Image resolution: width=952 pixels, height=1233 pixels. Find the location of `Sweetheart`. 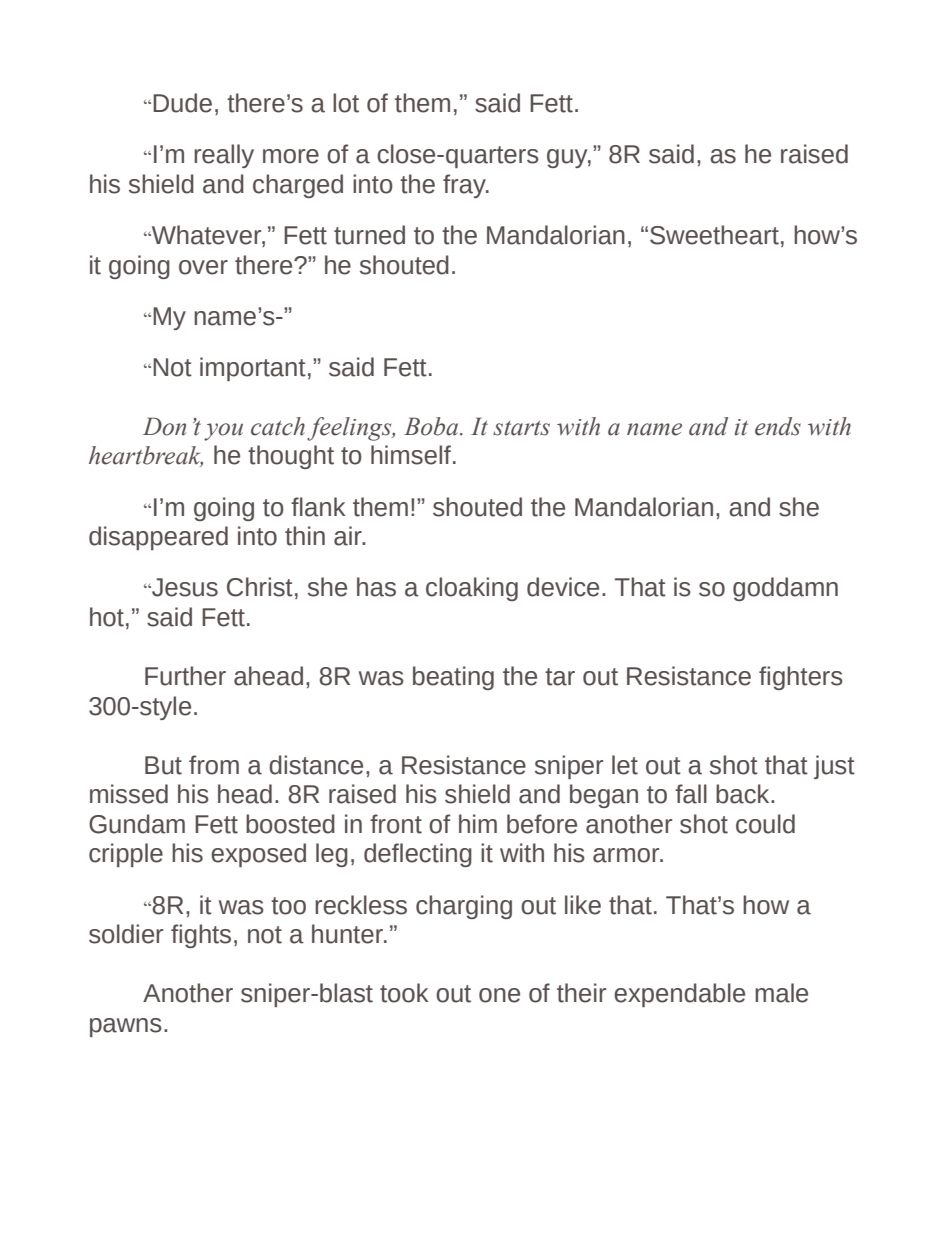

Sweetheart is located at coordinates (714, 235).
